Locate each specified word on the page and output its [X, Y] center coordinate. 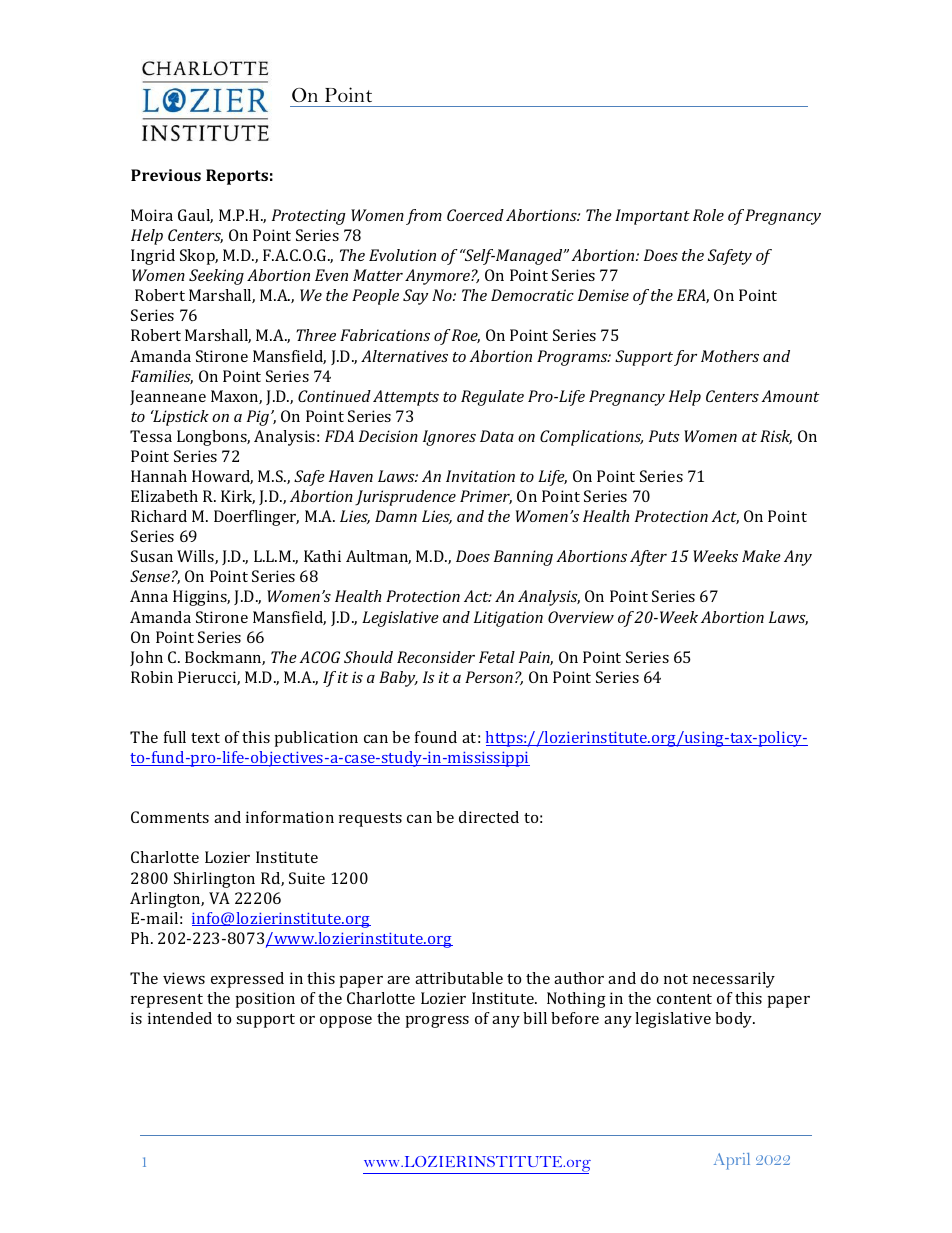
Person [489, 677]
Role [708, 215]
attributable [459, 978]
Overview [581, 617]
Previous [166, 175]
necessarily [734, 980]
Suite [307, 878]
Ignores [449, 438]
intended [180, 1018]
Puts [664, 436]
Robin [152, 677]
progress [437, 1022]
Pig [258, 418]
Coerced [475, 215]
